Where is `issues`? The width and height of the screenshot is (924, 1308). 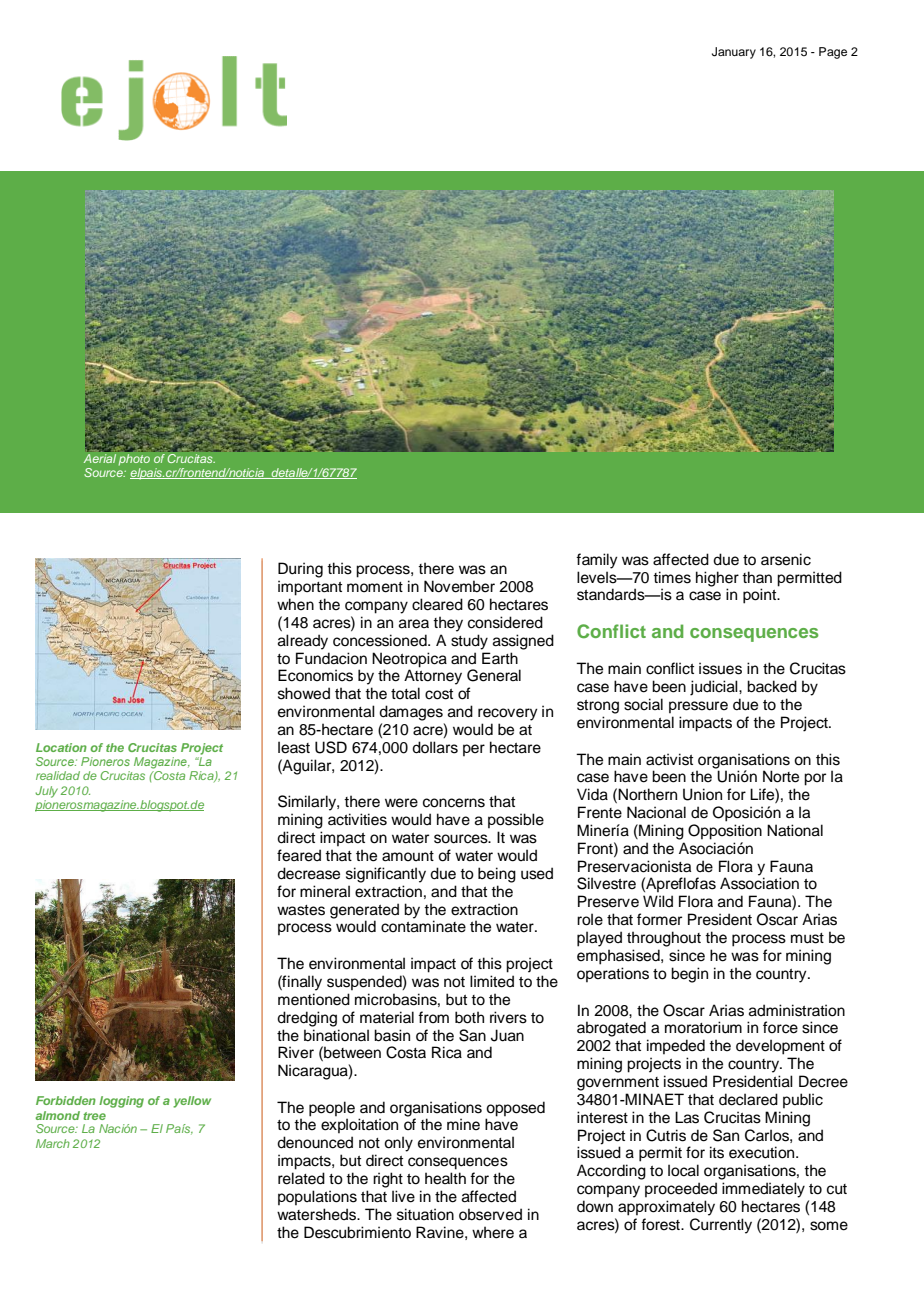
issues is located at coordinates (720, 668).
